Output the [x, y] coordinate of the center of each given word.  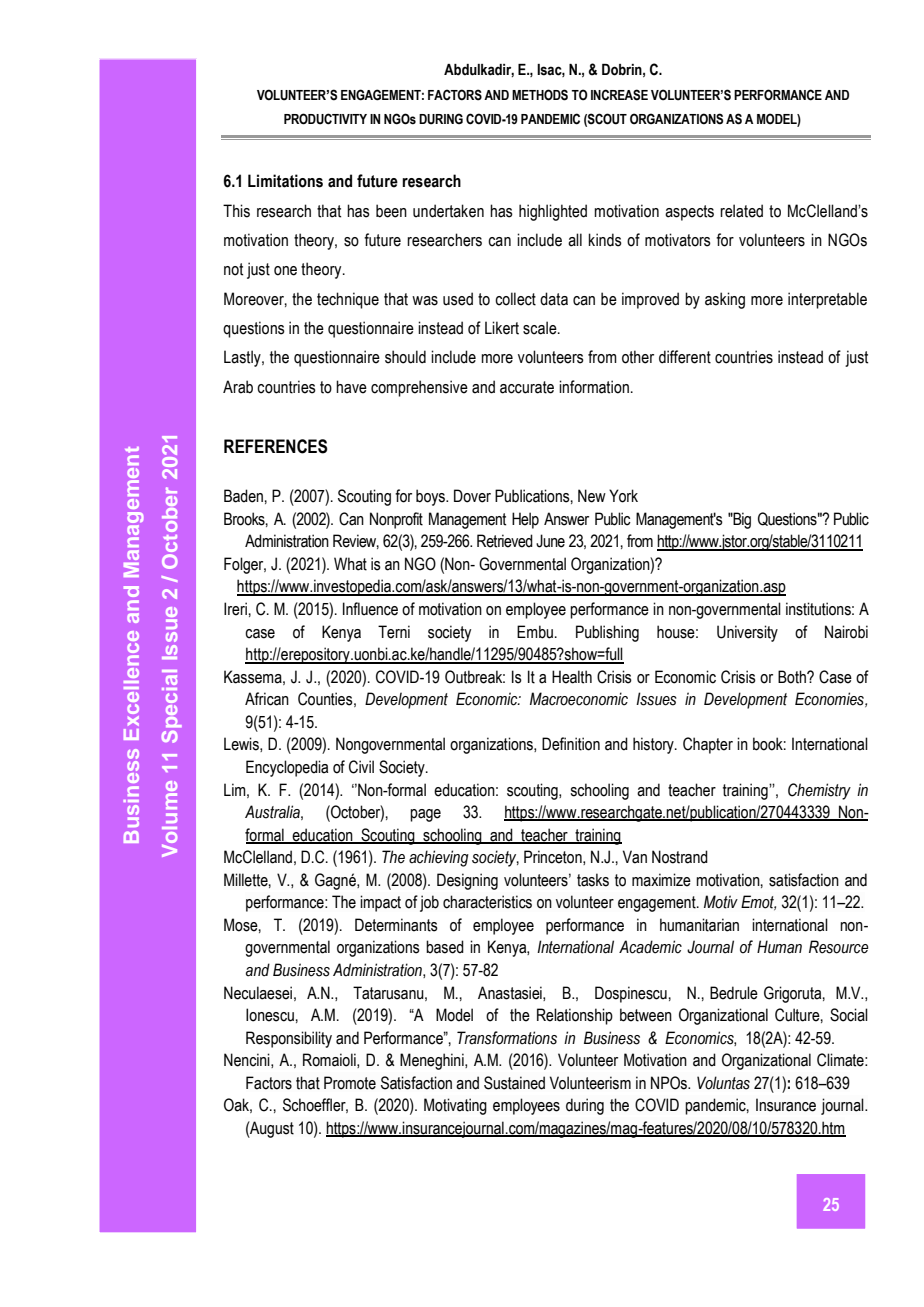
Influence [370, 609]
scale [541, 328]
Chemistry [819, 791]
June [550, 541]
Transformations [507, 1038]
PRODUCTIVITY [325, 119]
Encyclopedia [287, 768]
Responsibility [289, 1039]
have [351, 387]
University [747, 633]
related [741, 211]
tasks [593, 880]
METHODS [540, 95]
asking [725, 300]
